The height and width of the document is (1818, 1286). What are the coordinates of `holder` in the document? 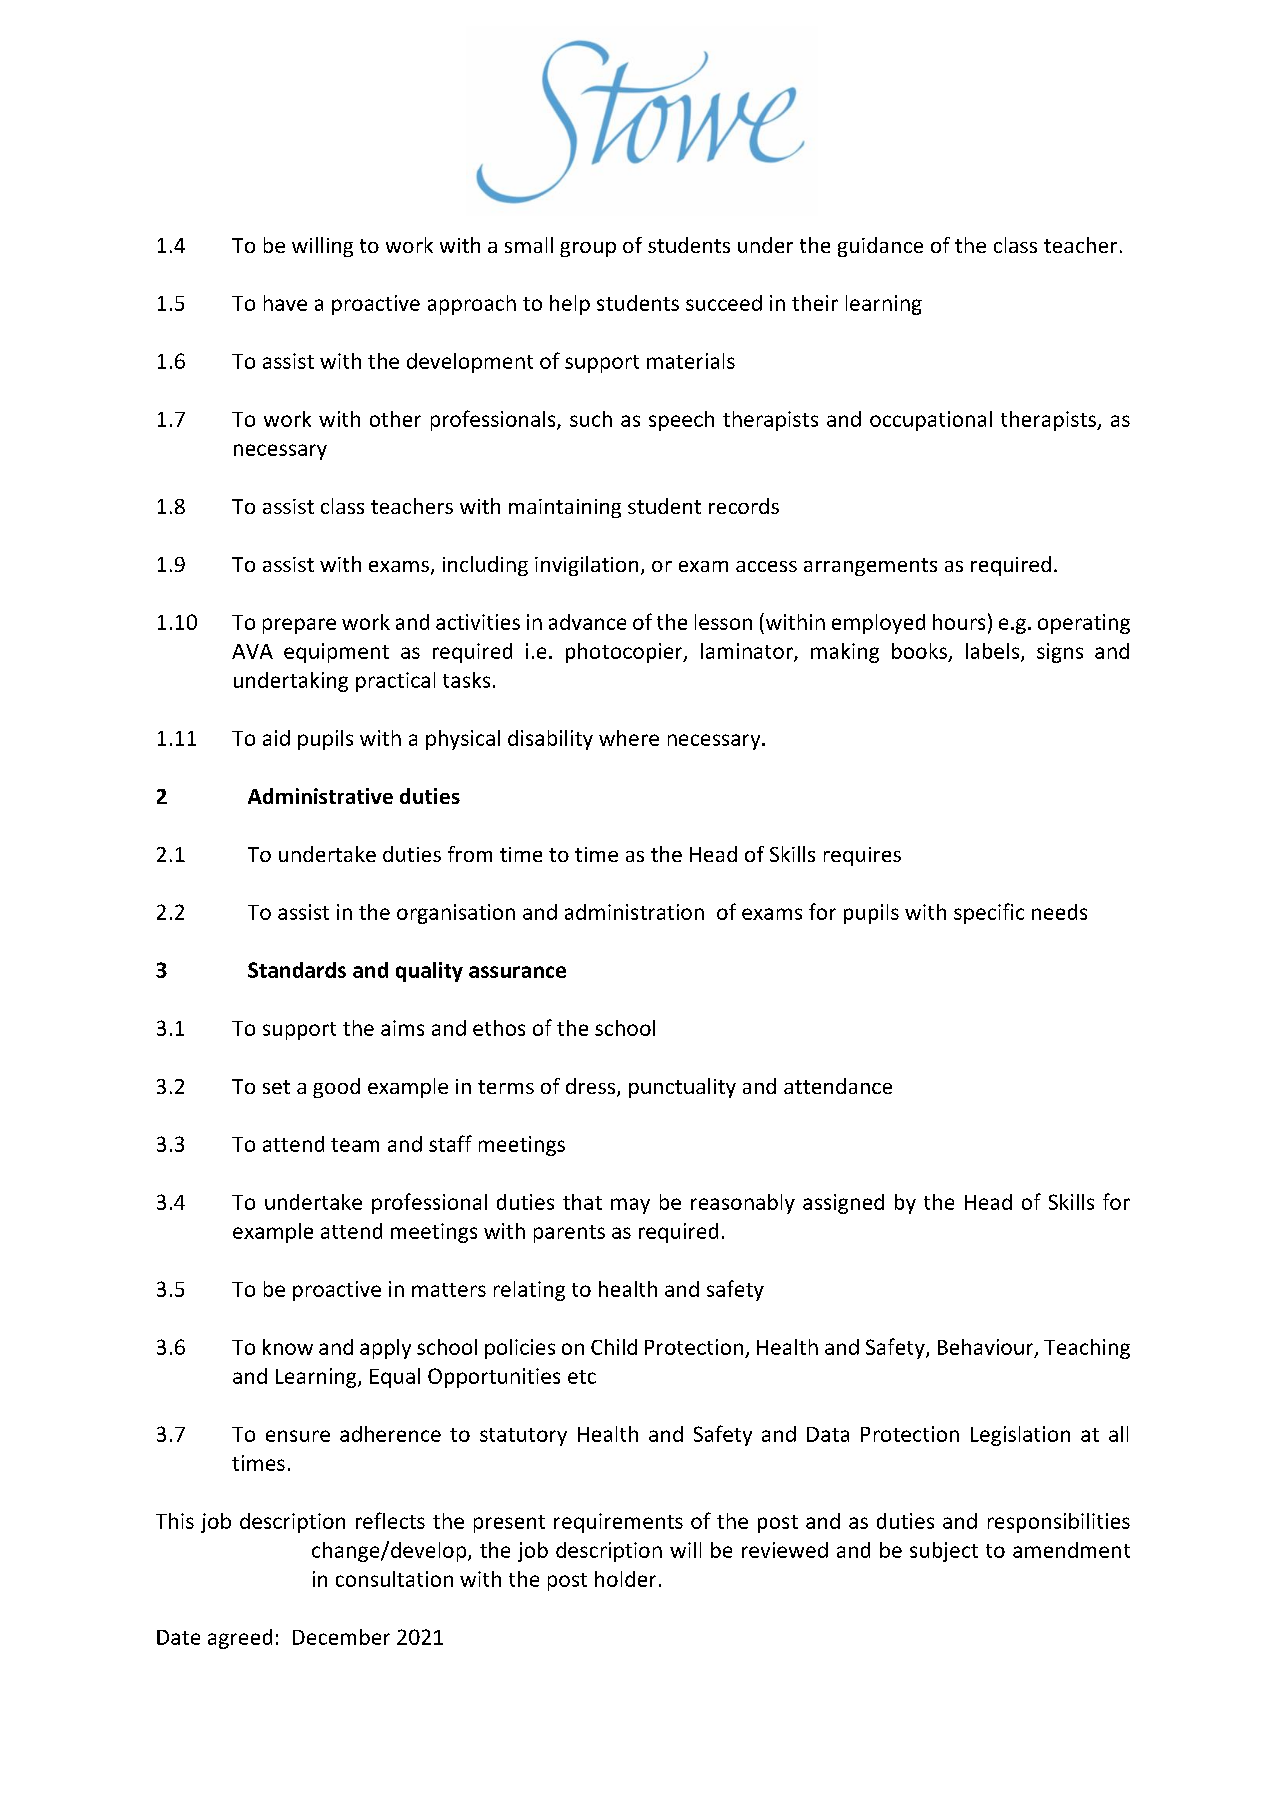 It's located at (625, 1579).
